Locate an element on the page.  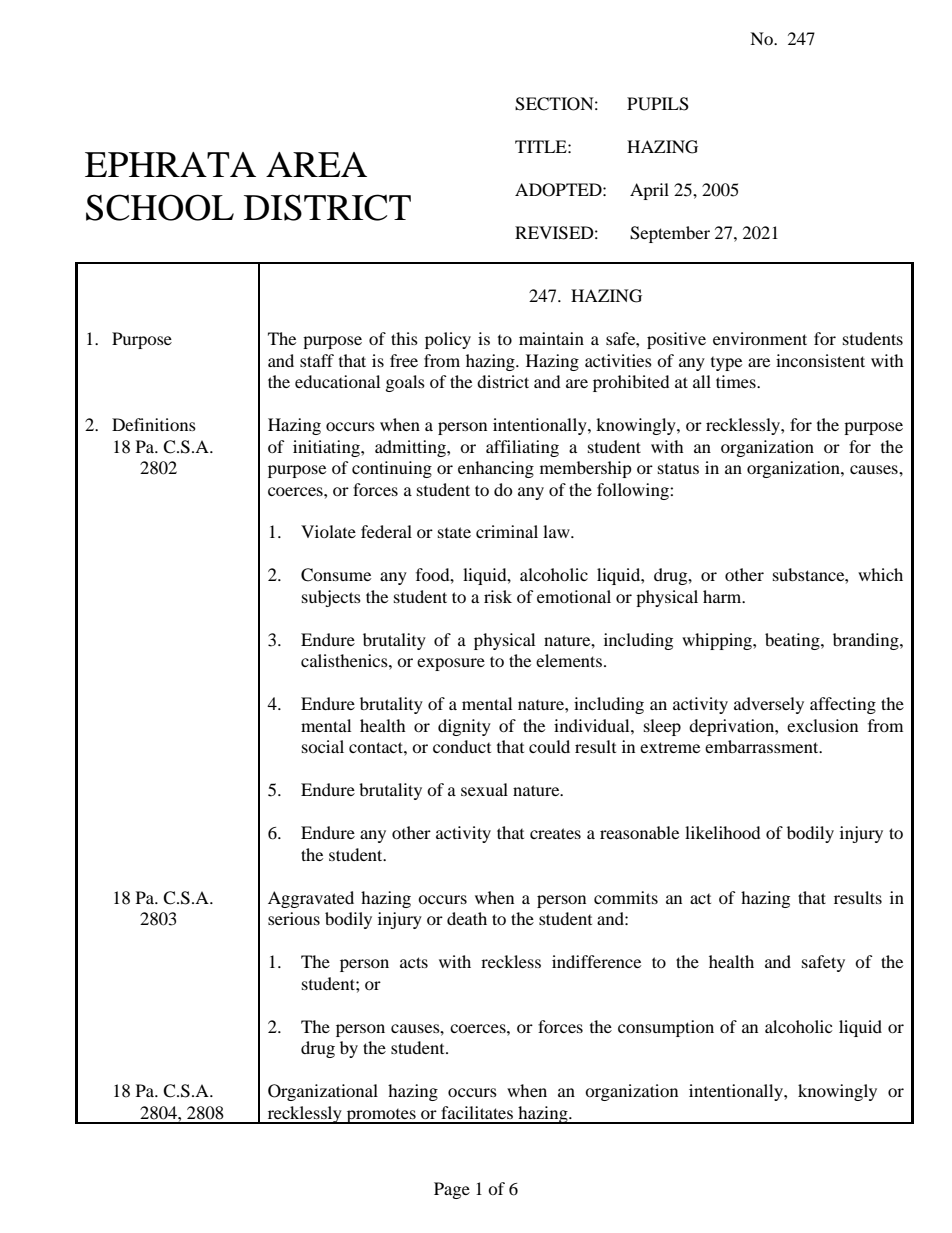
which is located at coordinates (880, 574).
